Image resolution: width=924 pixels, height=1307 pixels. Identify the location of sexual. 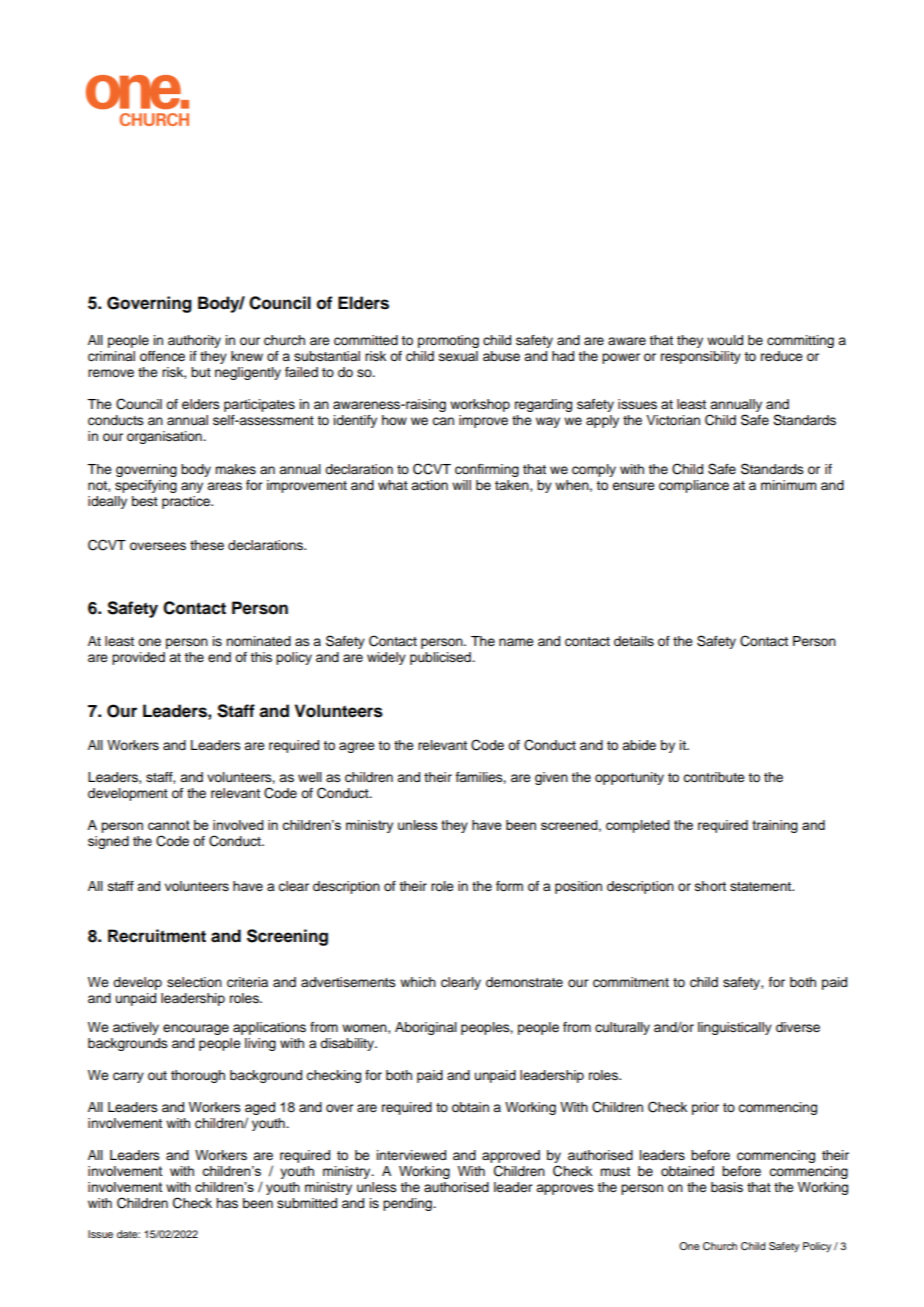
(458, 356).
